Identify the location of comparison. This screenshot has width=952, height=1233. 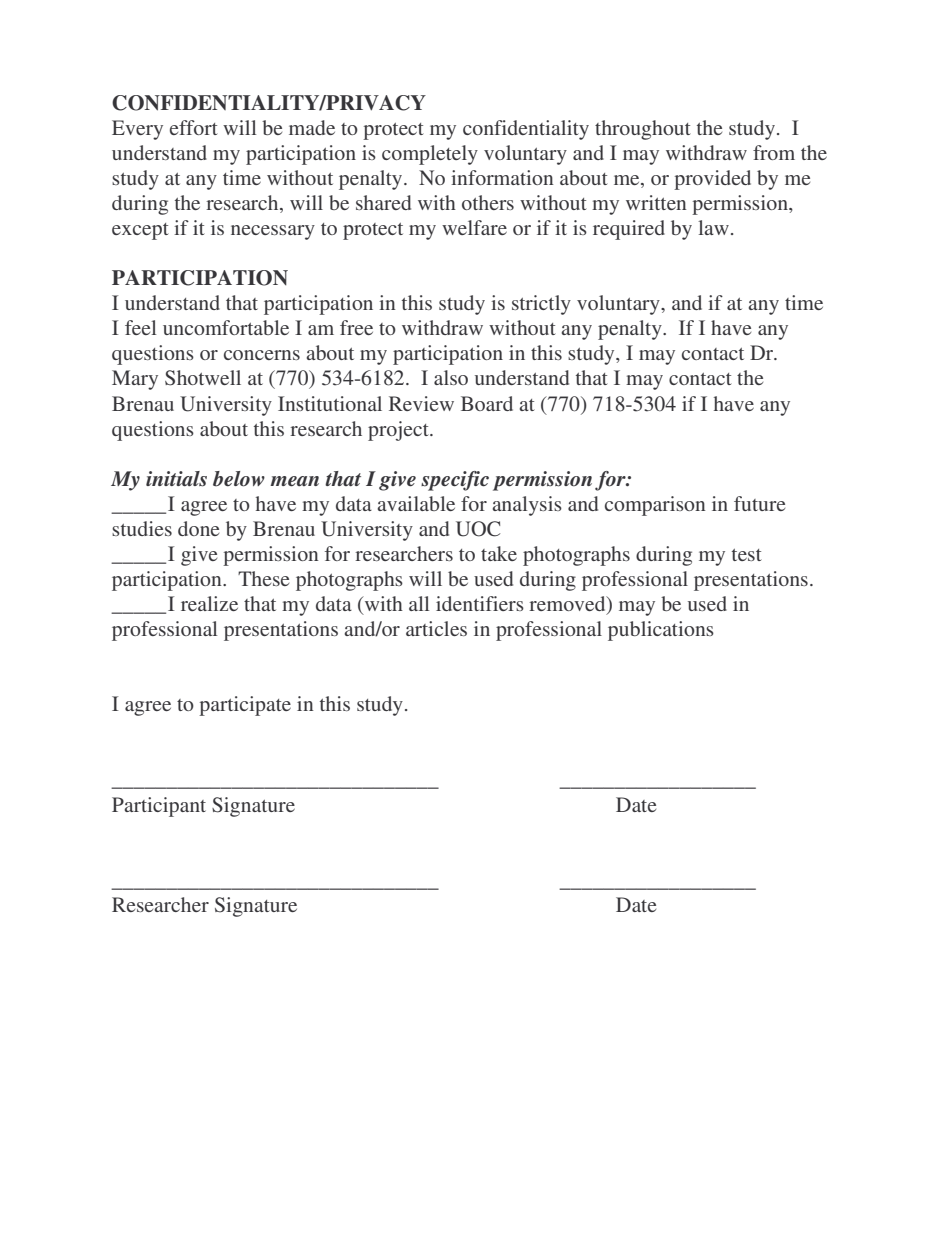
(655, 506).
